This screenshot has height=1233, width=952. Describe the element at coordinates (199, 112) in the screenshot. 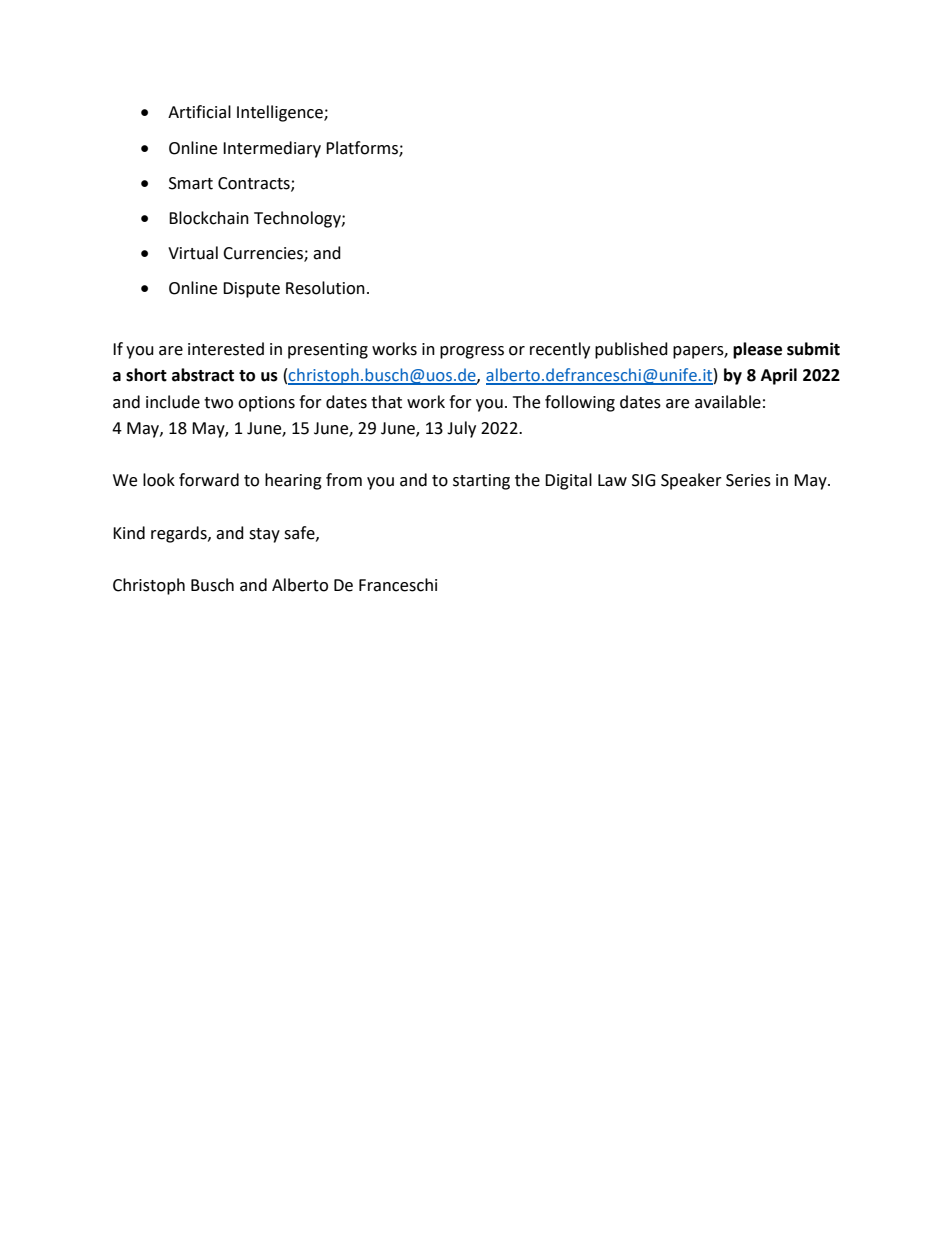

I see `Artificial` at that location.
